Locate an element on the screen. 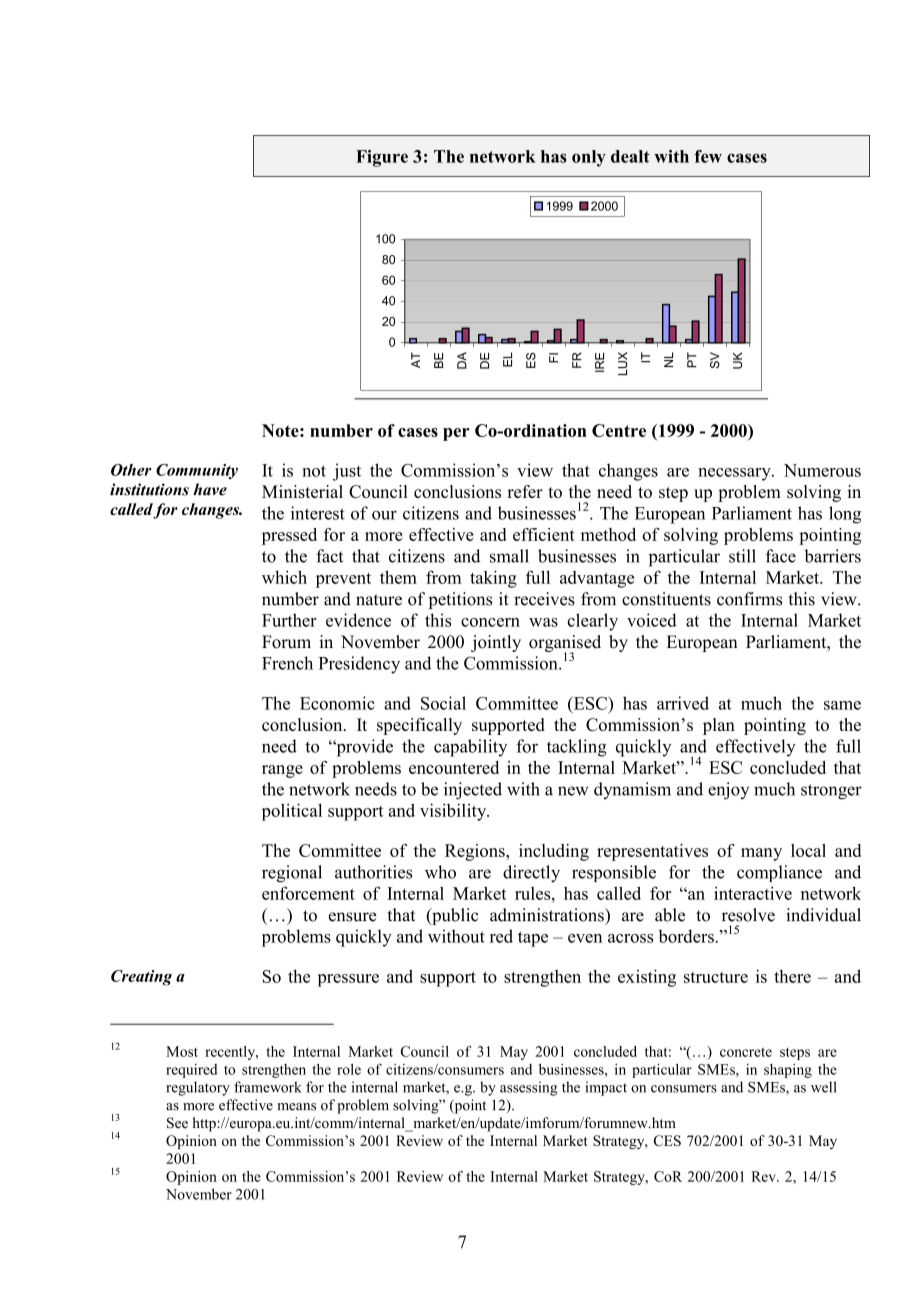 The width and height of the screenshot is (924, 1308). Note is located at coordinates (281, 430).
